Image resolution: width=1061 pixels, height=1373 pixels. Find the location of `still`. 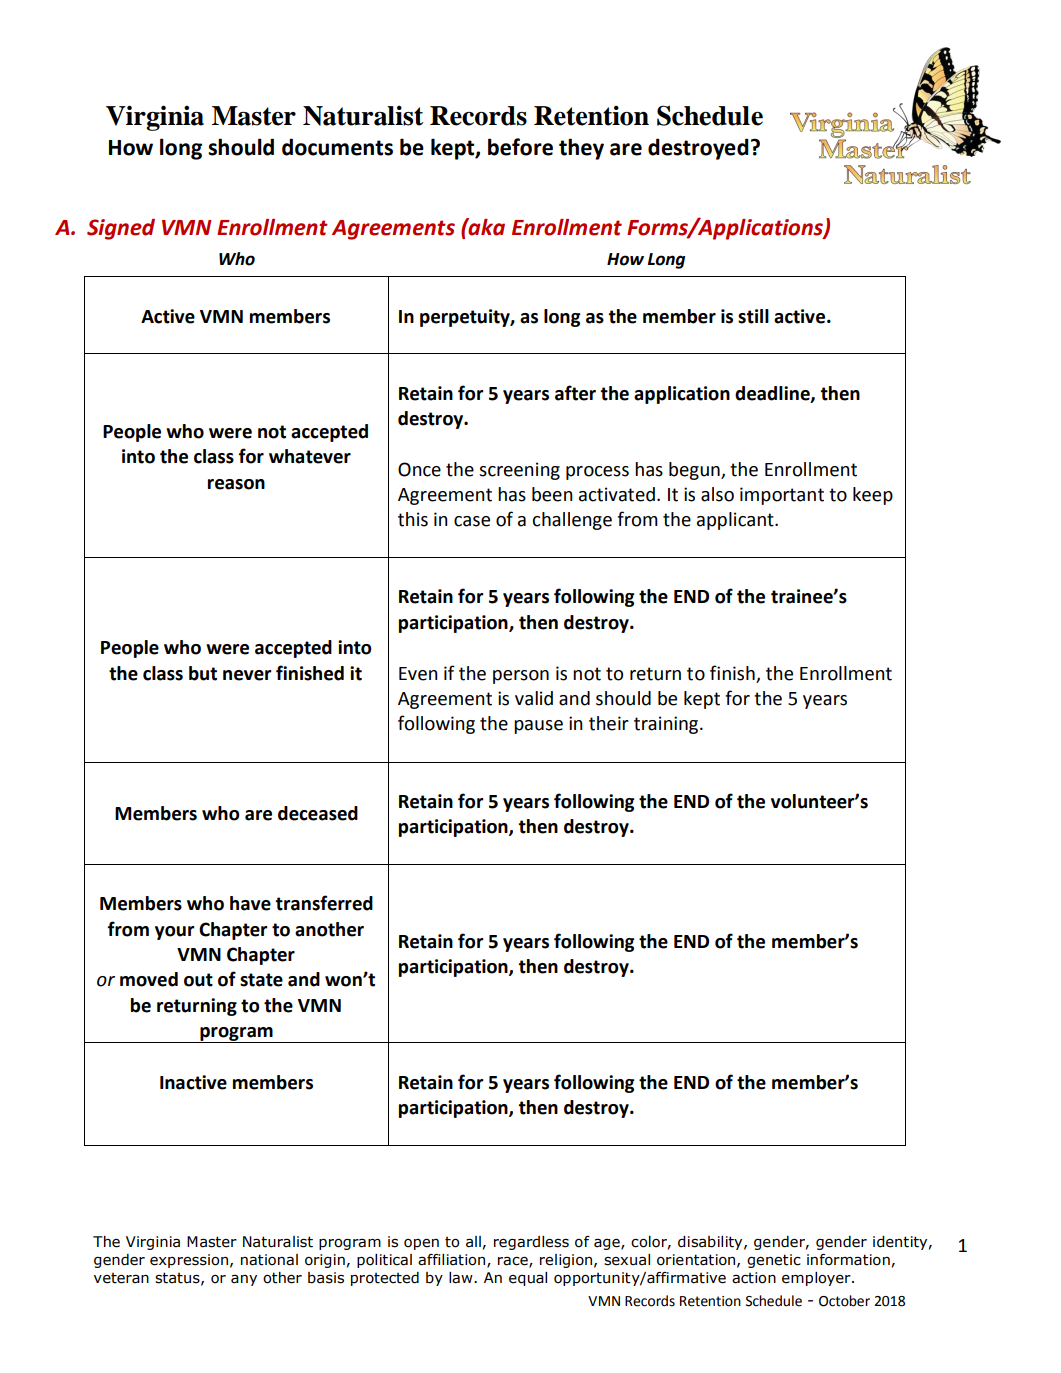

still is located at coordinates (753, 316).
